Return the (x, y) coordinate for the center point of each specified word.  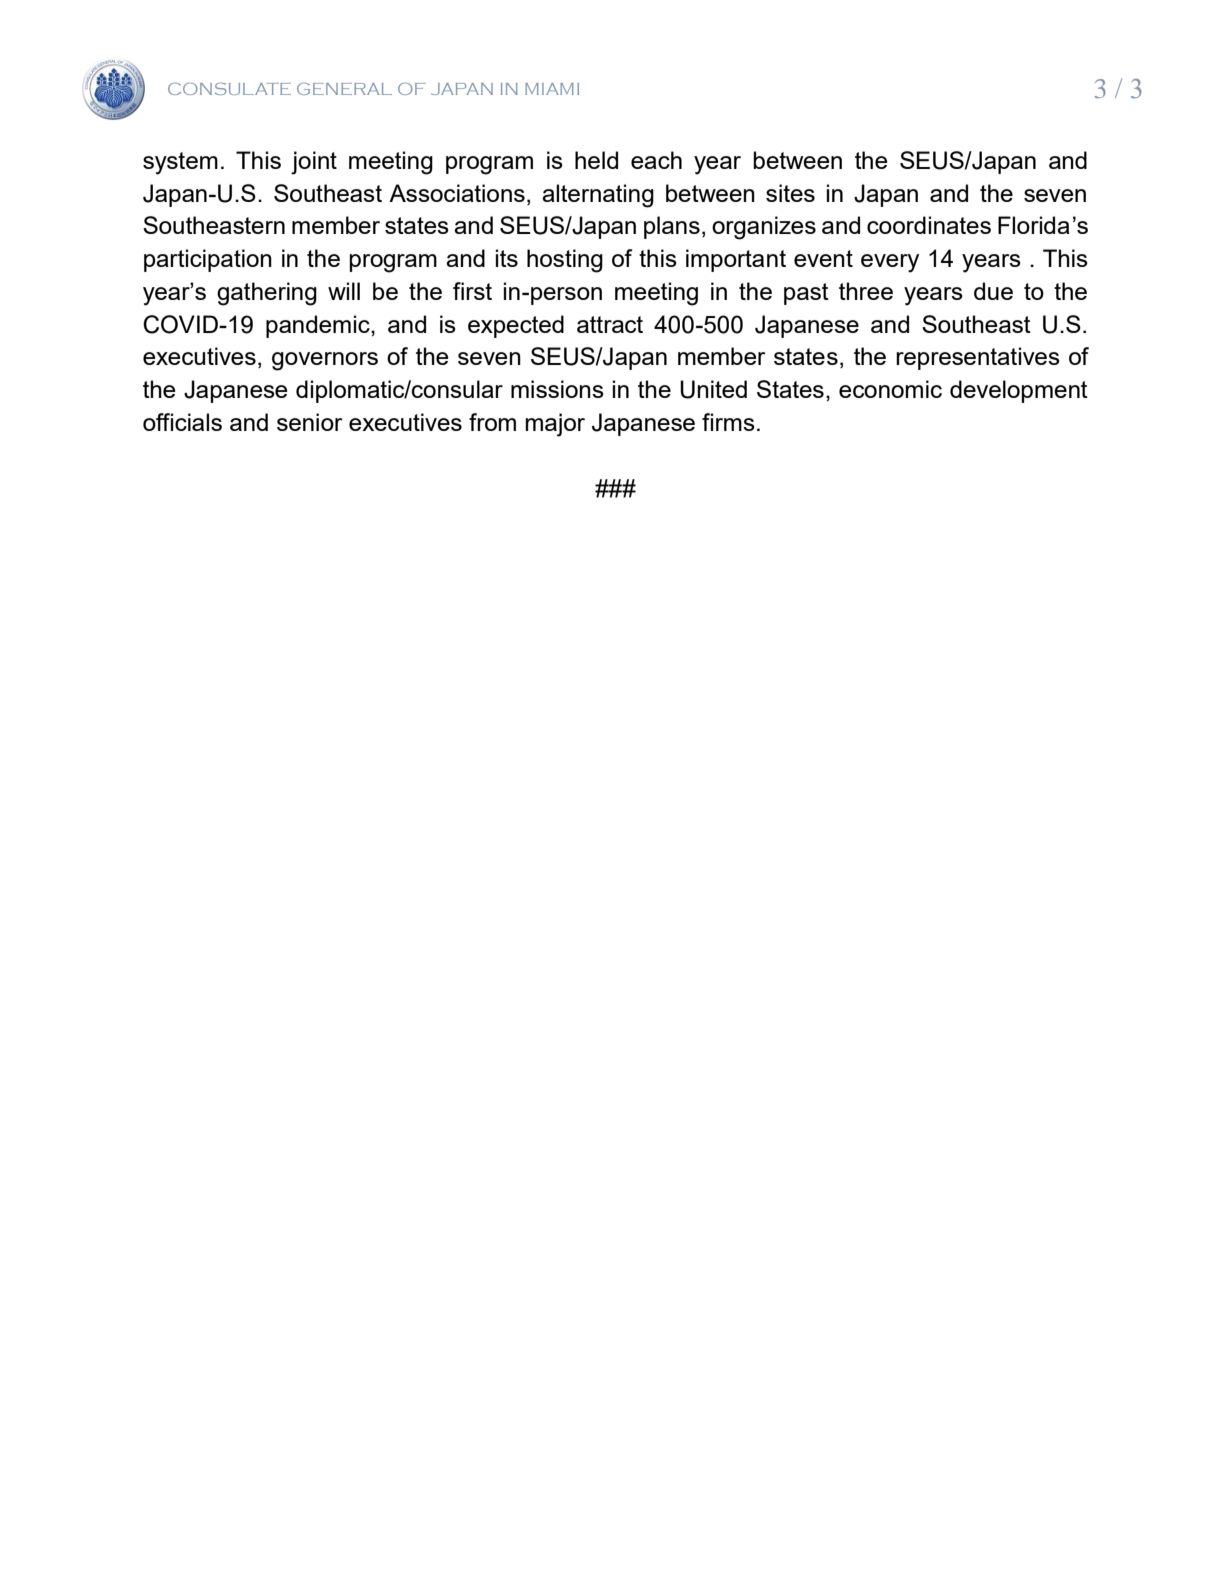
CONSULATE (229, 89)
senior (309, 422)
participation (208, 260)
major (555, 425)
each (656, 160)
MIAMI (552, 89)
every (890, 263)
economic (890, 389)
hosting (565, 261)
